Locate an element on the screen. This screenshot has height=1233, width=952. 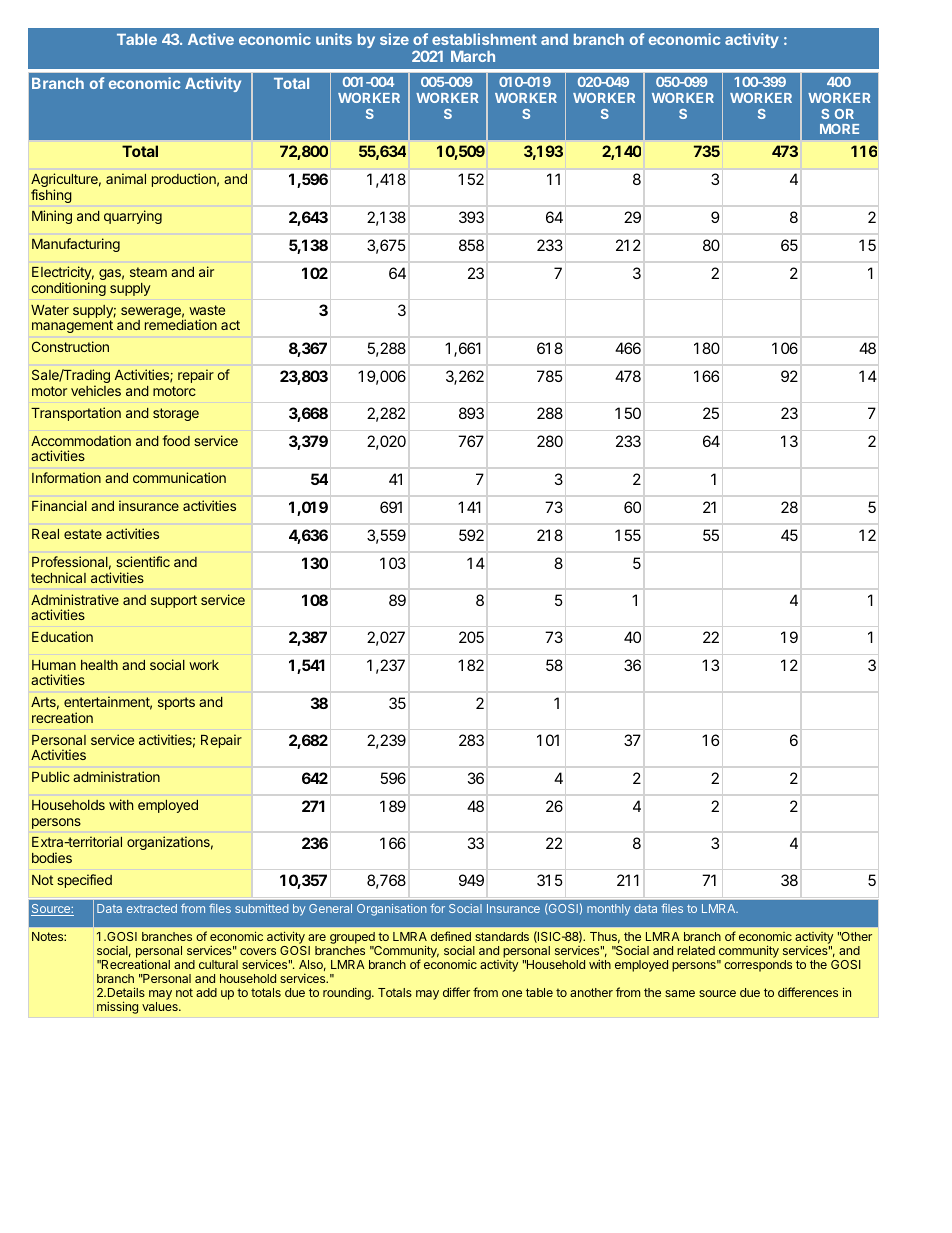
corresponds is located at coordinates (758, 966).
